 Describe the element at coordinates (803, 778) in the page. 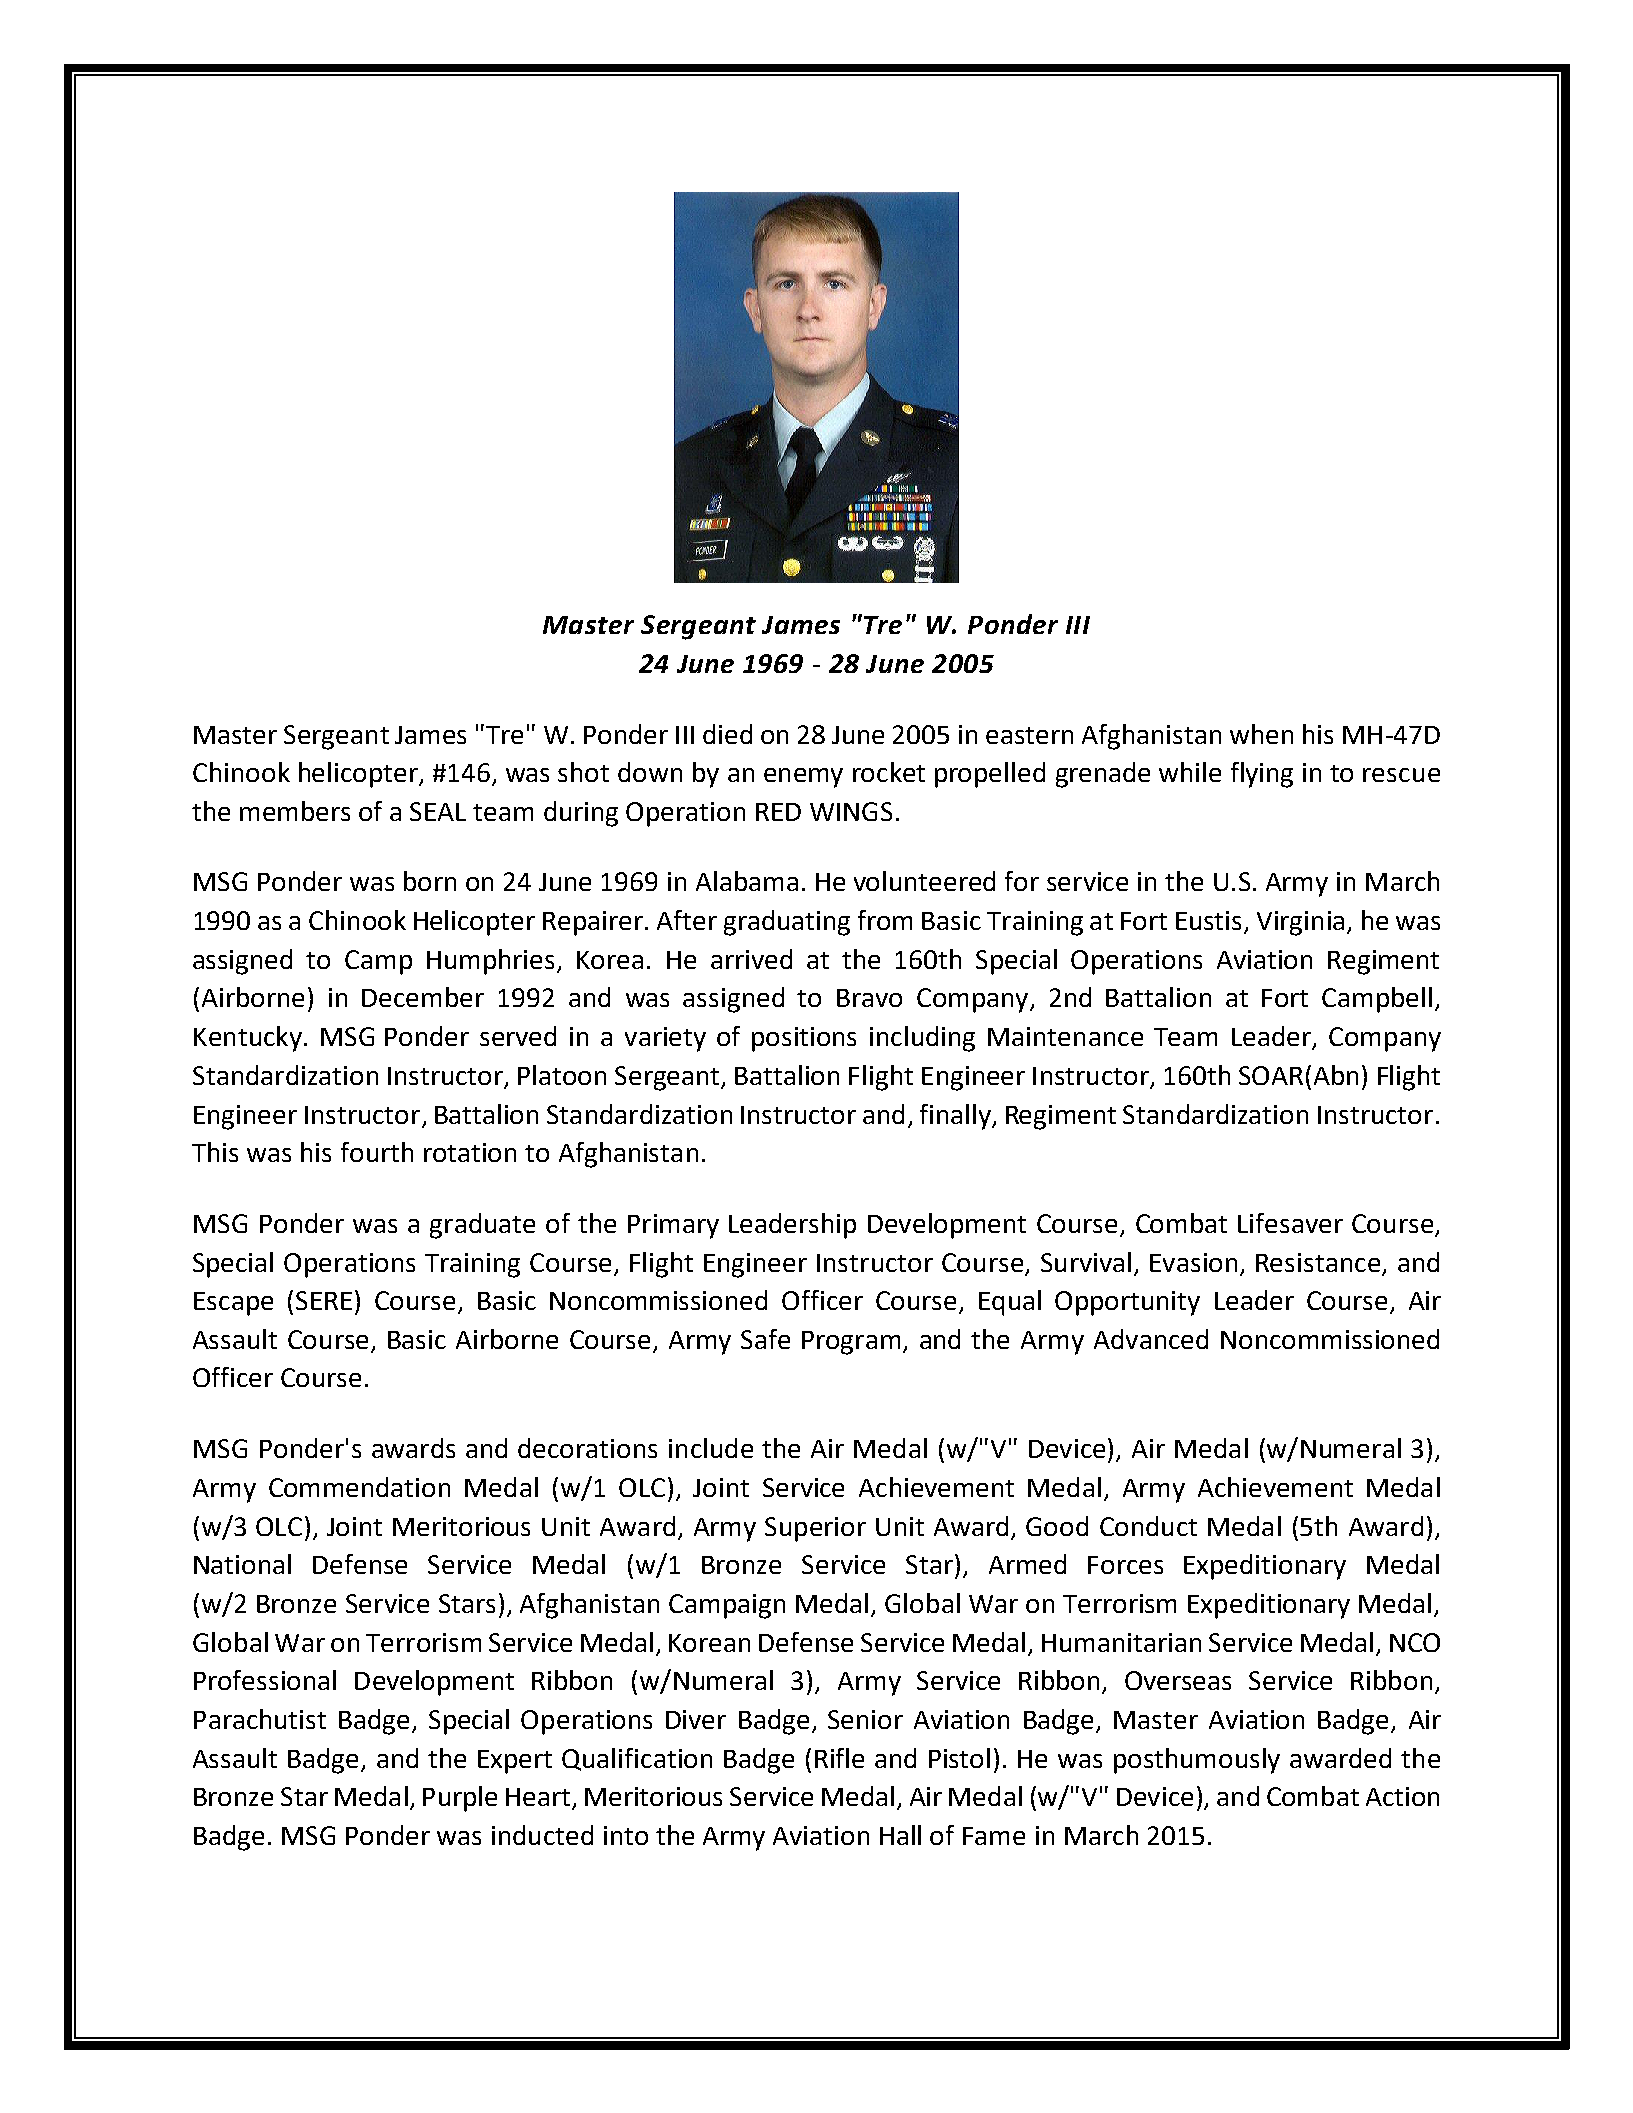

I see `enemy` at that location.
